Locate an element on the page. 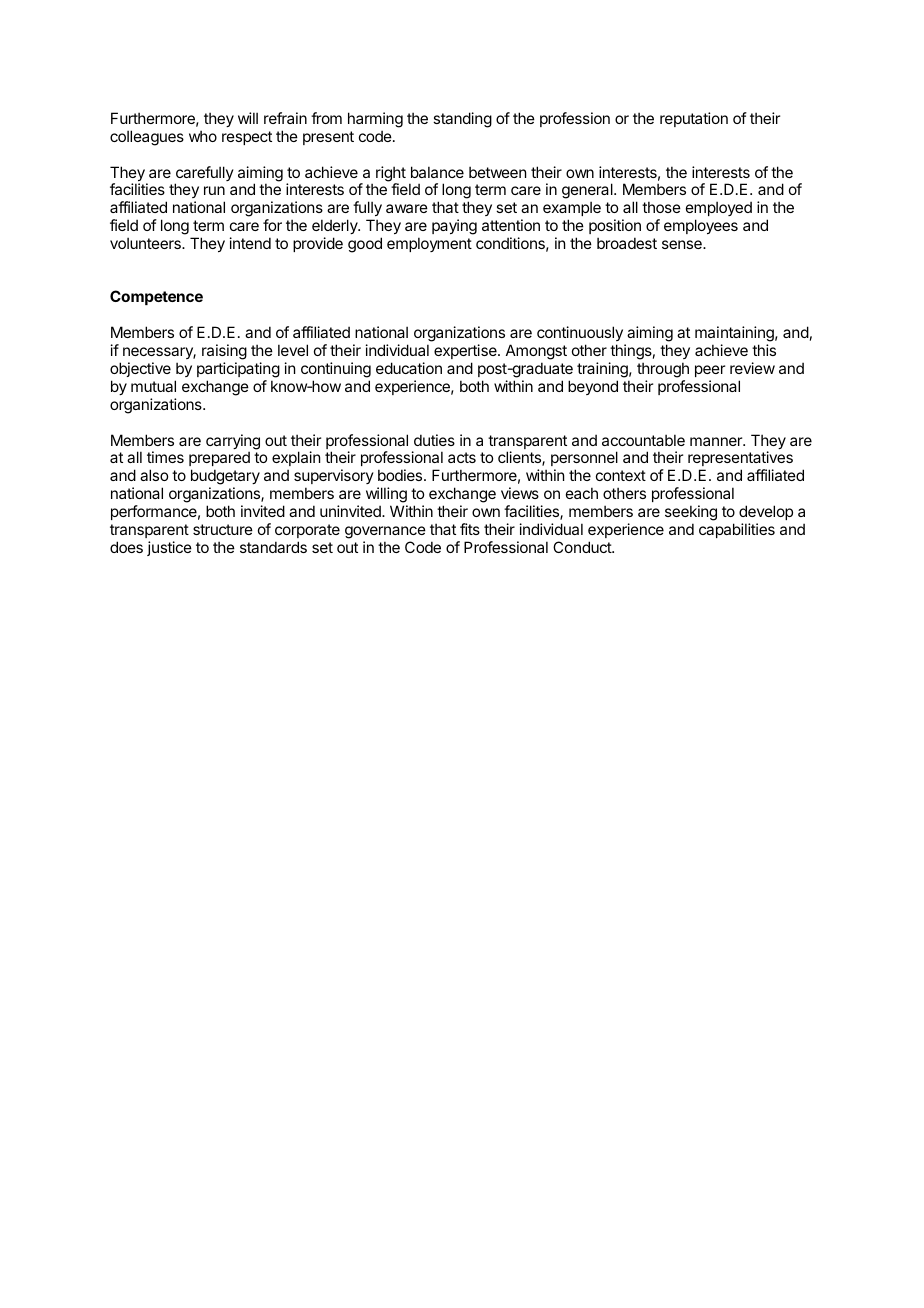 The width and height of the document is (924, 1308). intend is located at coordinates (250, 243).
